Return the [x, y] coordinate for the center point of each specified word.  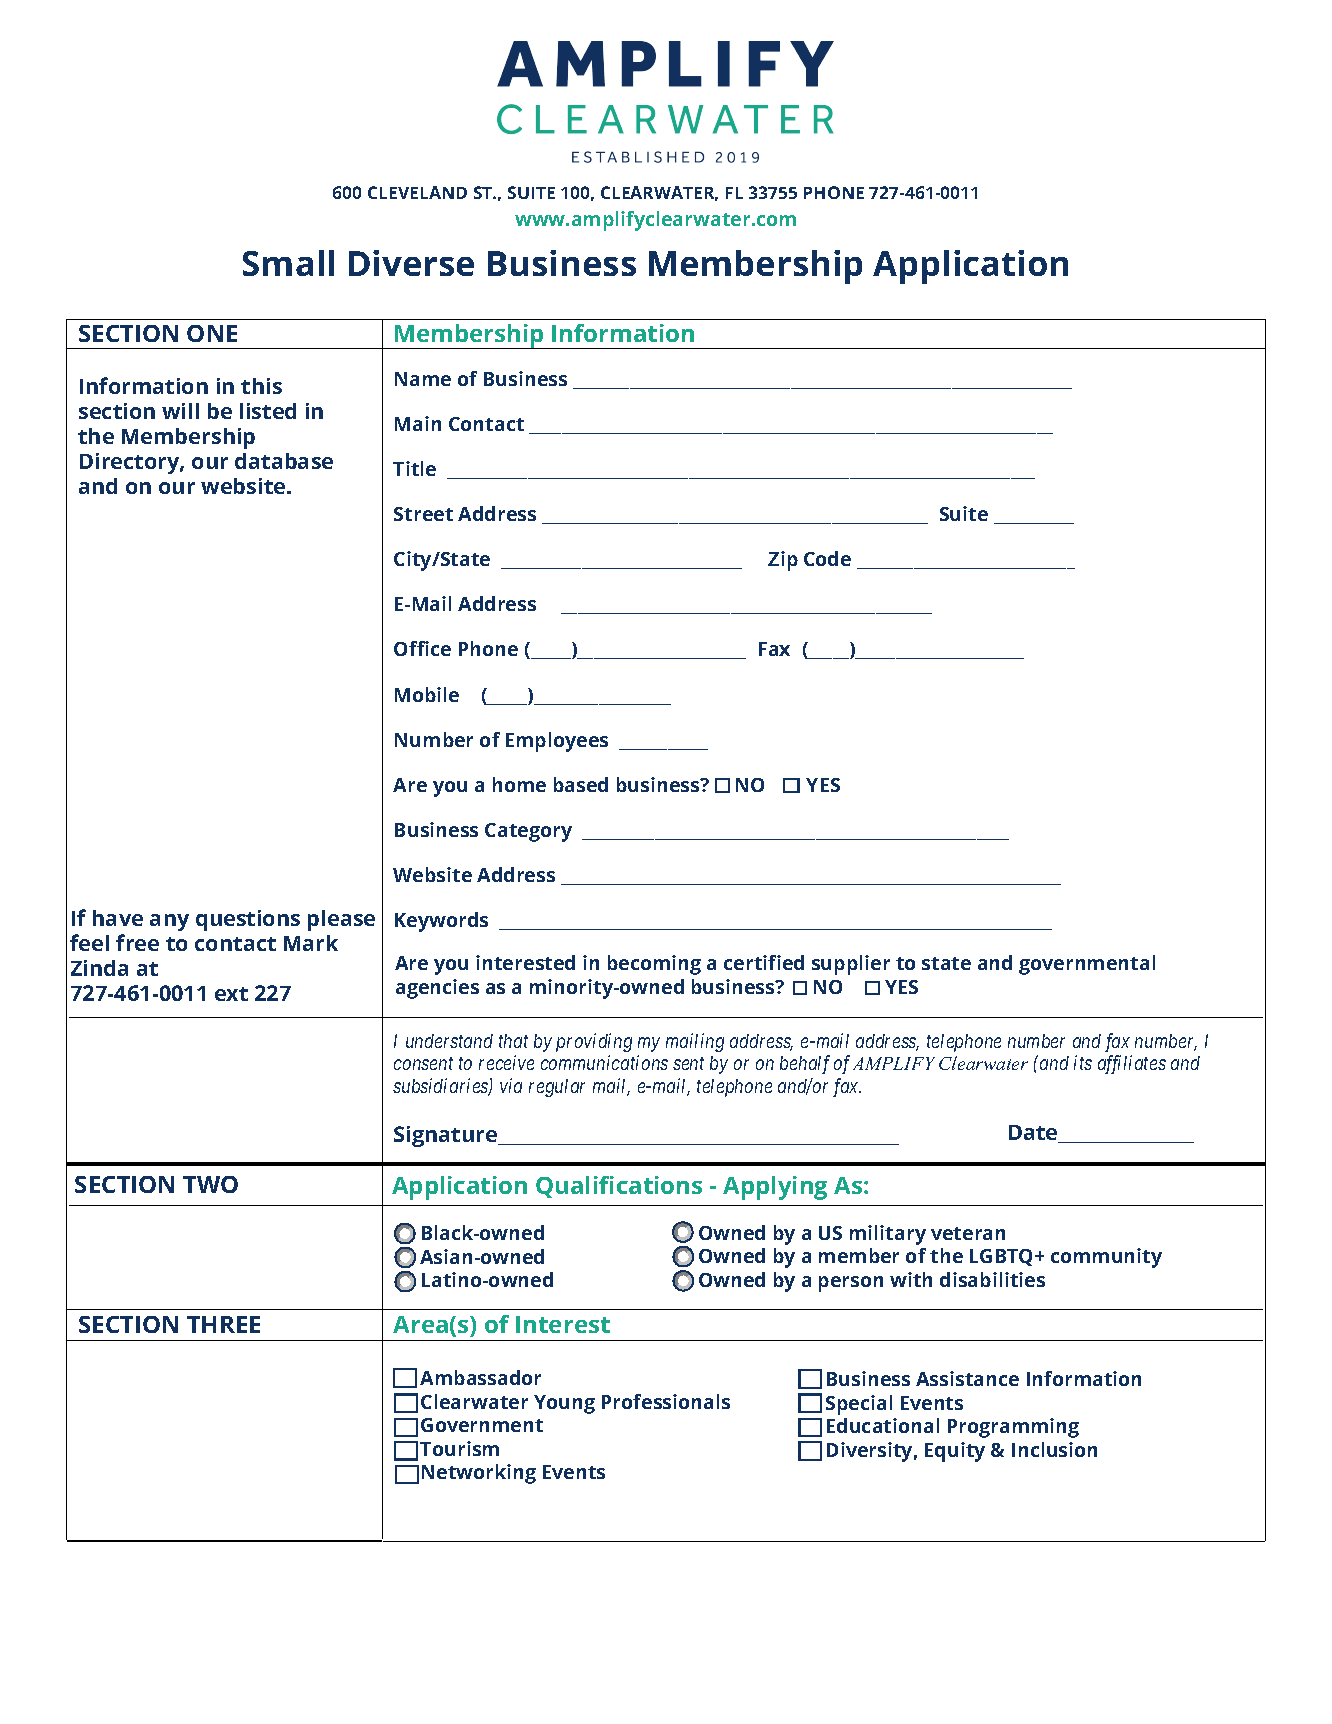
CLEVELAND [417, 192]
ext [231, 994]
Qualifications [619, 1187]
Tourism [459, 1448]
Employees [557, 742]
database [284, 461]
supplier [851, 965]
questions [248, 920]
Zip [783, 561]
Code [827, 558]
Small [288, 263]
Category [528, 832]
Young [564, 1404]
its [1083, 1063]
